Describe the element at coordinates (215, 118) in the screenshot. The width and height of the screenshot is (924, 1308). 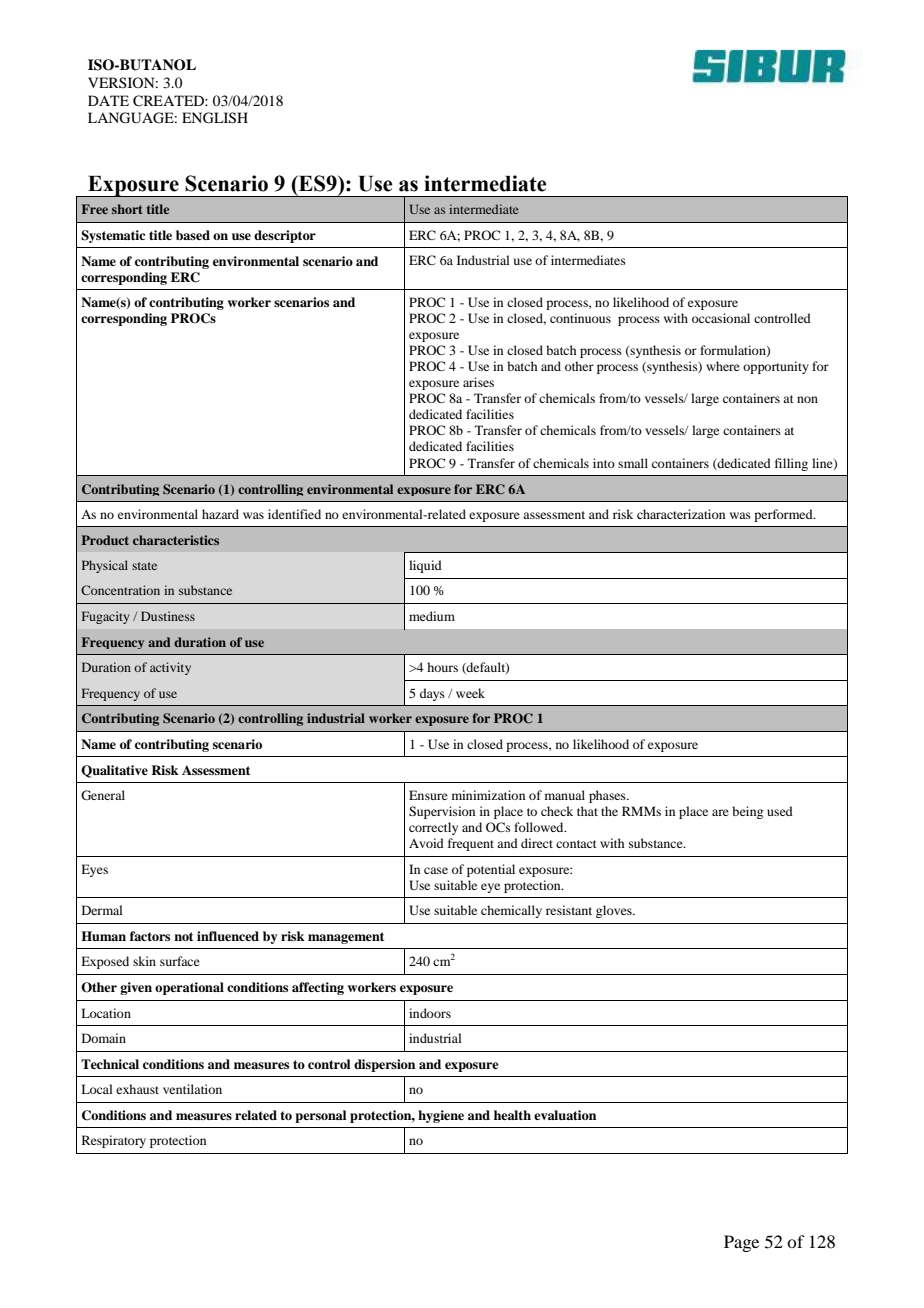
I see `ENGLISH` at that location.
